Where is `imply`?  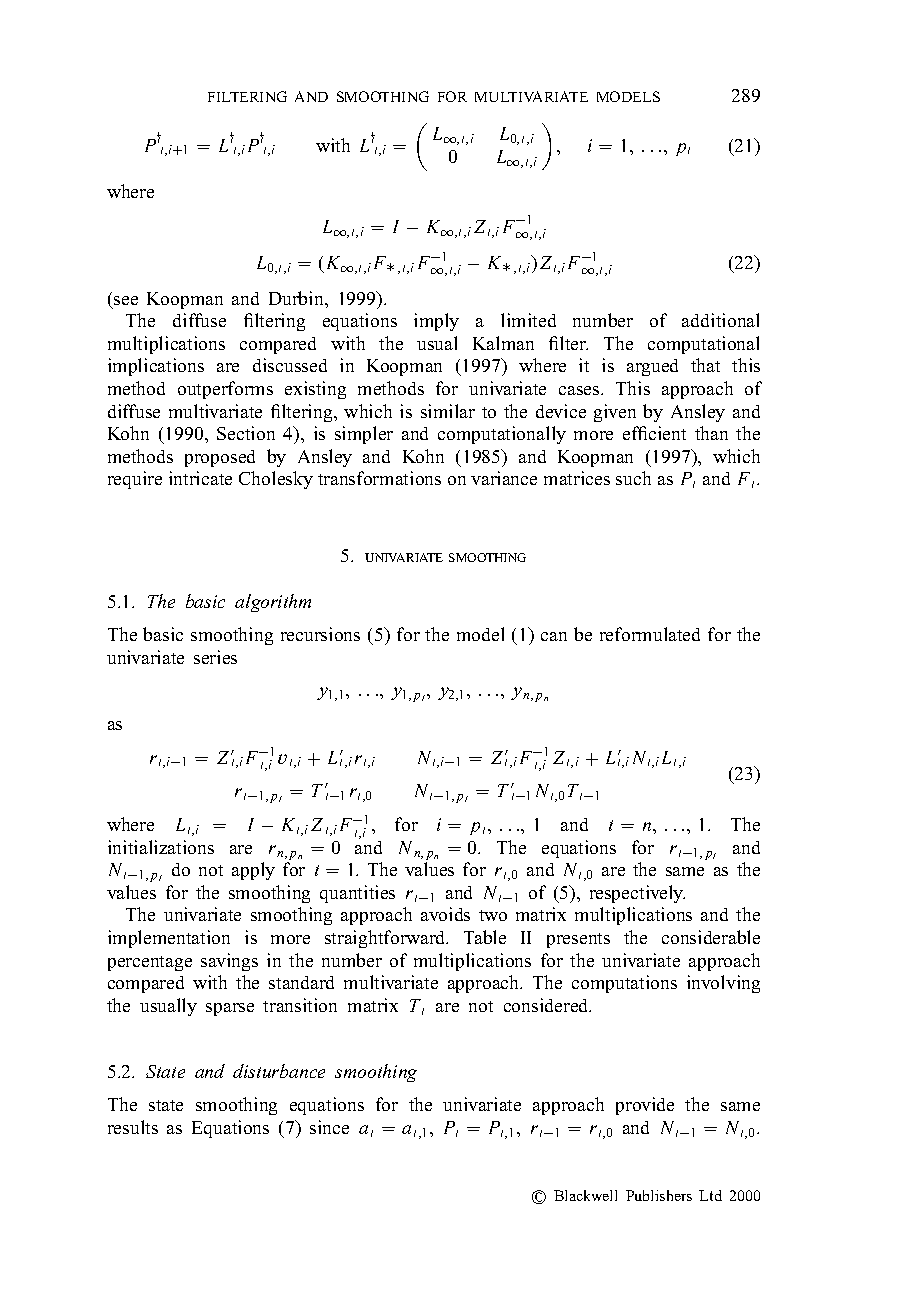 imply is located at coordinates (436, 322).
